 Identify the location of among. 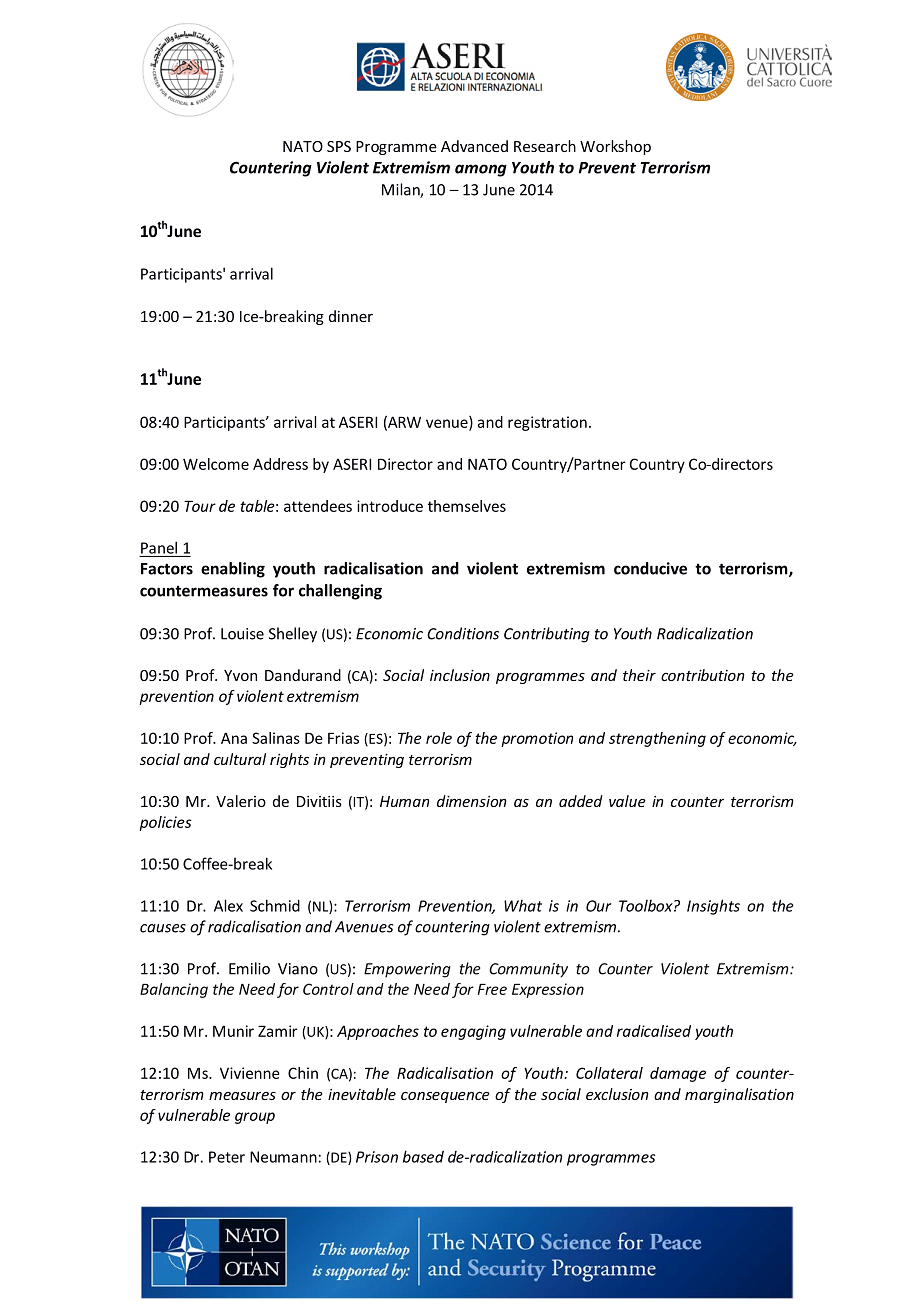
(481, 170).
